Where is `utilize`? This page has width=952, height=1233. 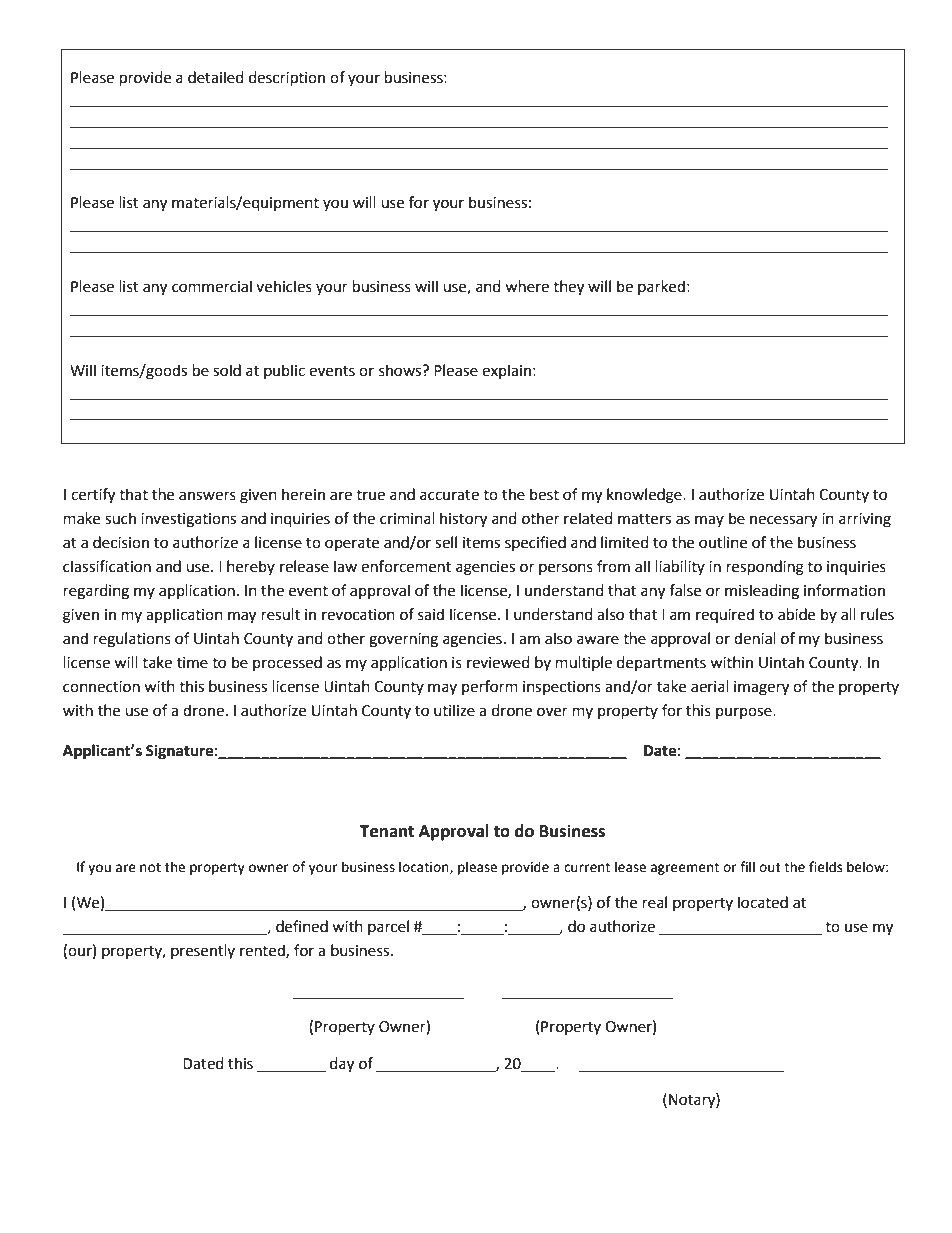 utilize is located at coordinates (454, 710).
